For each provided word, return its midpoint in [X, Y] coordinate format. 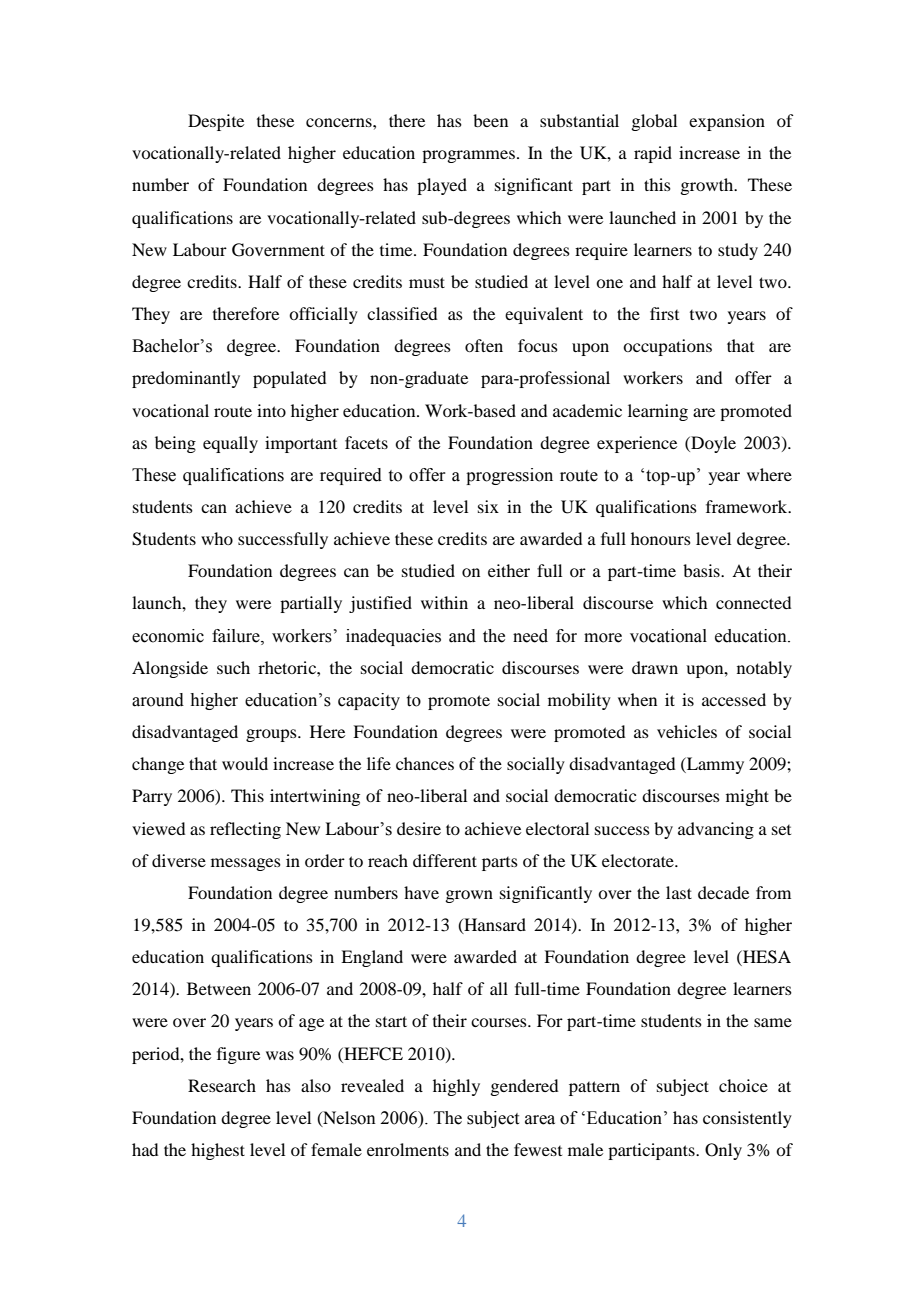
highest [218, 1151]
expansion [727, 122]
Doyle [712, 444]
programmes [468, 156]
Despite [216, 122]
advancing [716, 830]
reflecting [245, 830]
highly [456, 1087]
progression [509, 476]
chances [425, 763]
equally [230, 444]
